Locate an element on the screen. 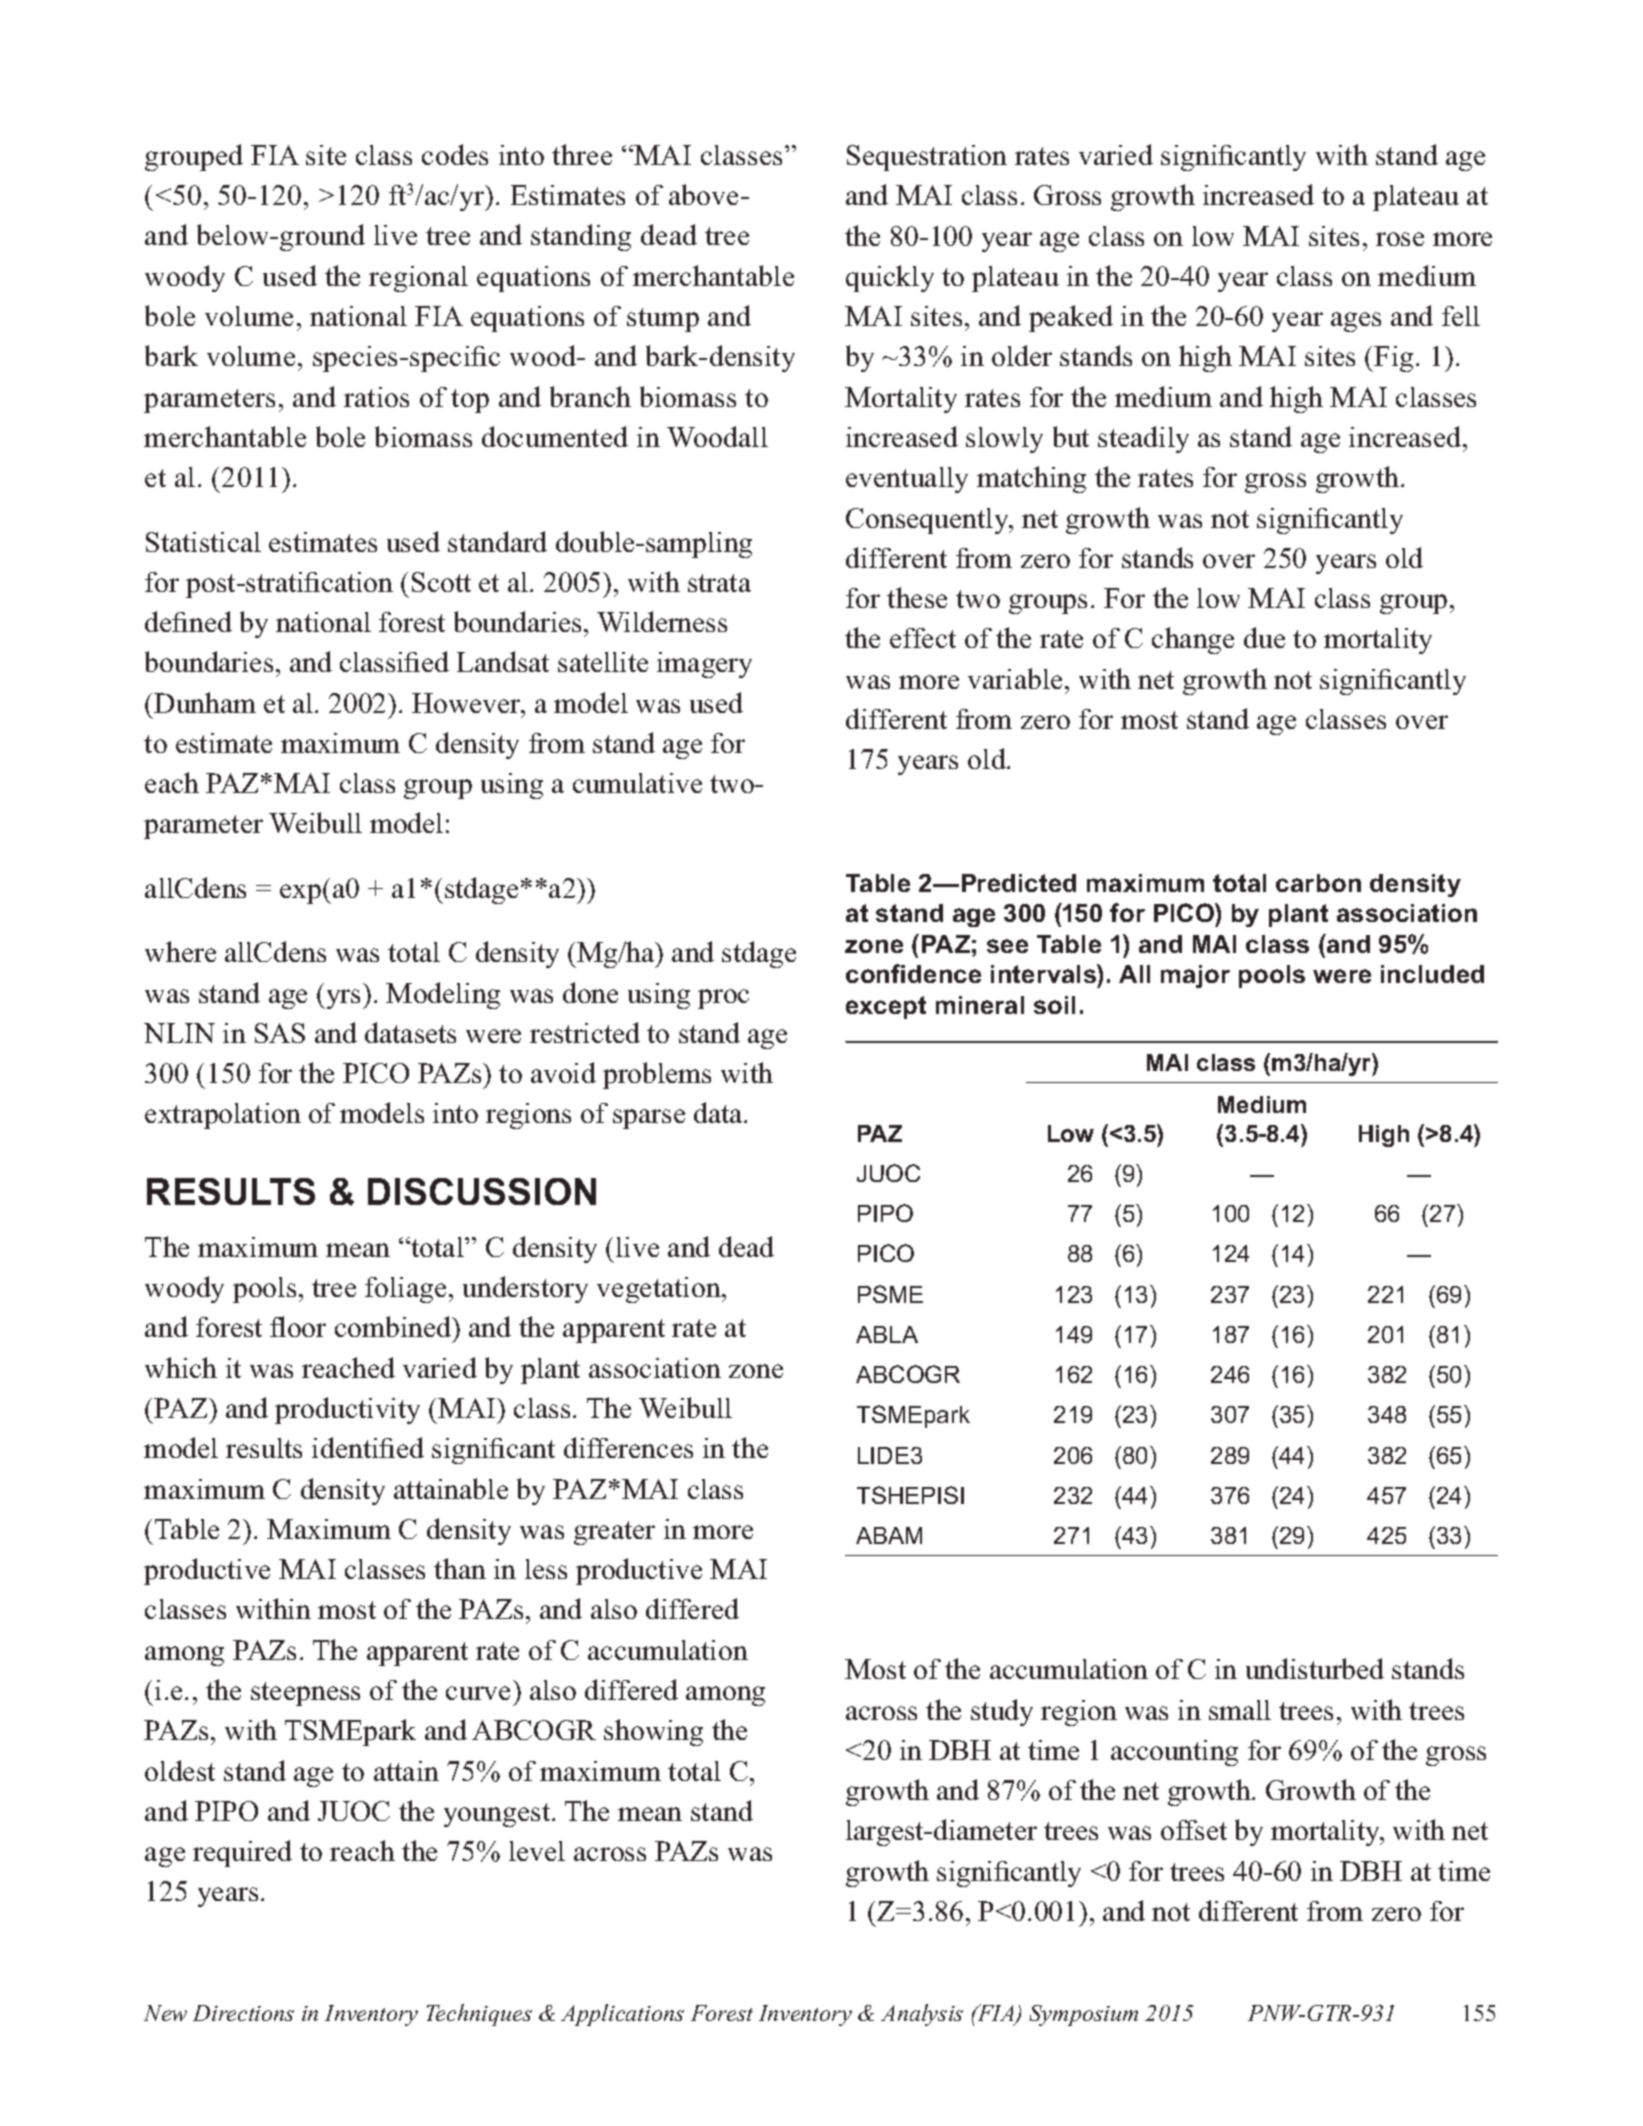  except is located at coordinates (886, 1007).
